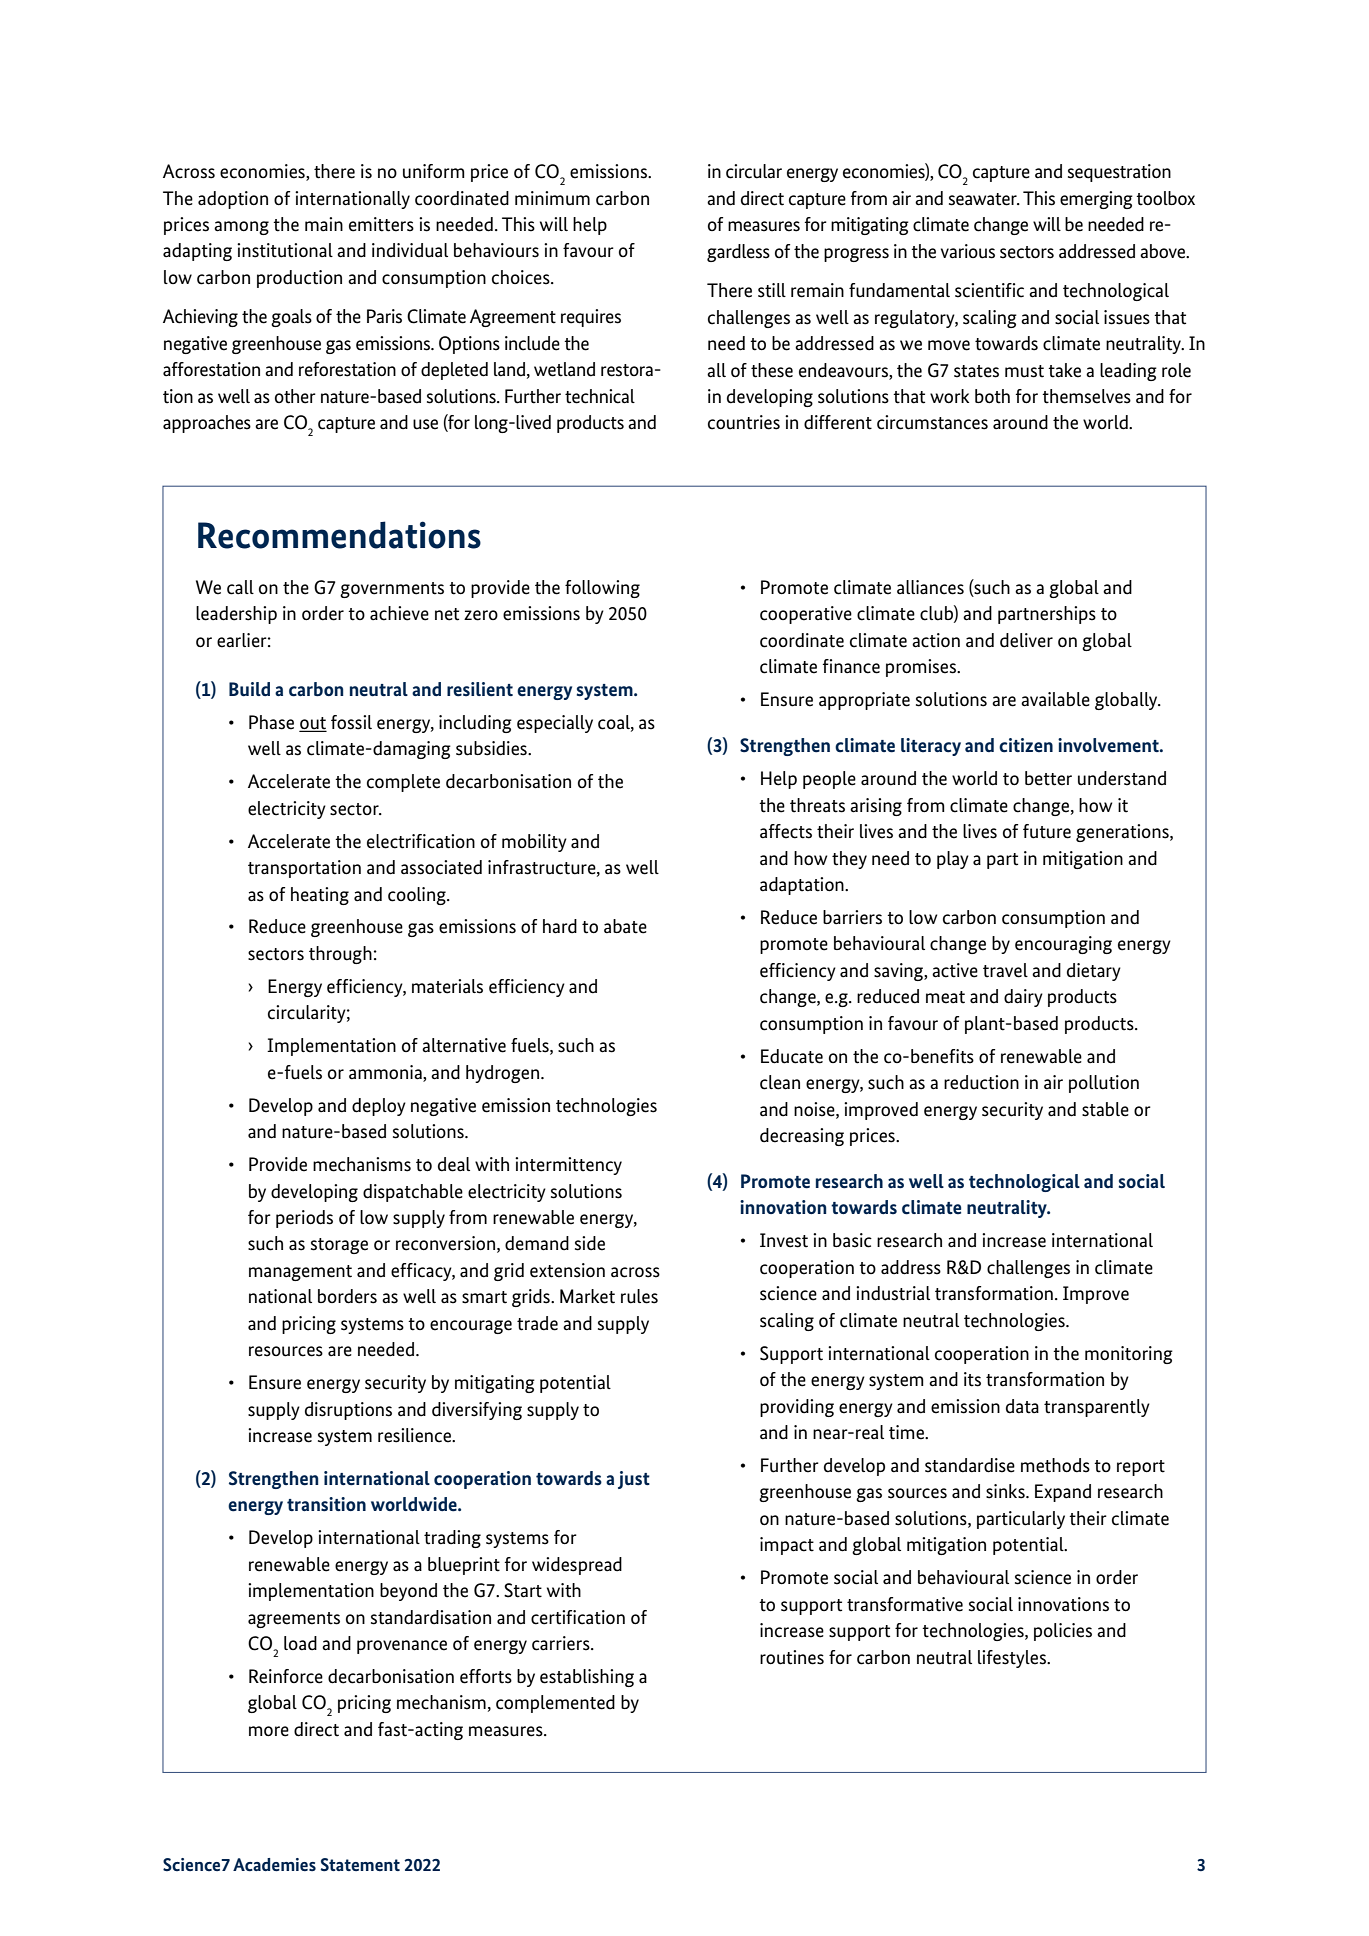  I want to click on through, so click(340, 955).
